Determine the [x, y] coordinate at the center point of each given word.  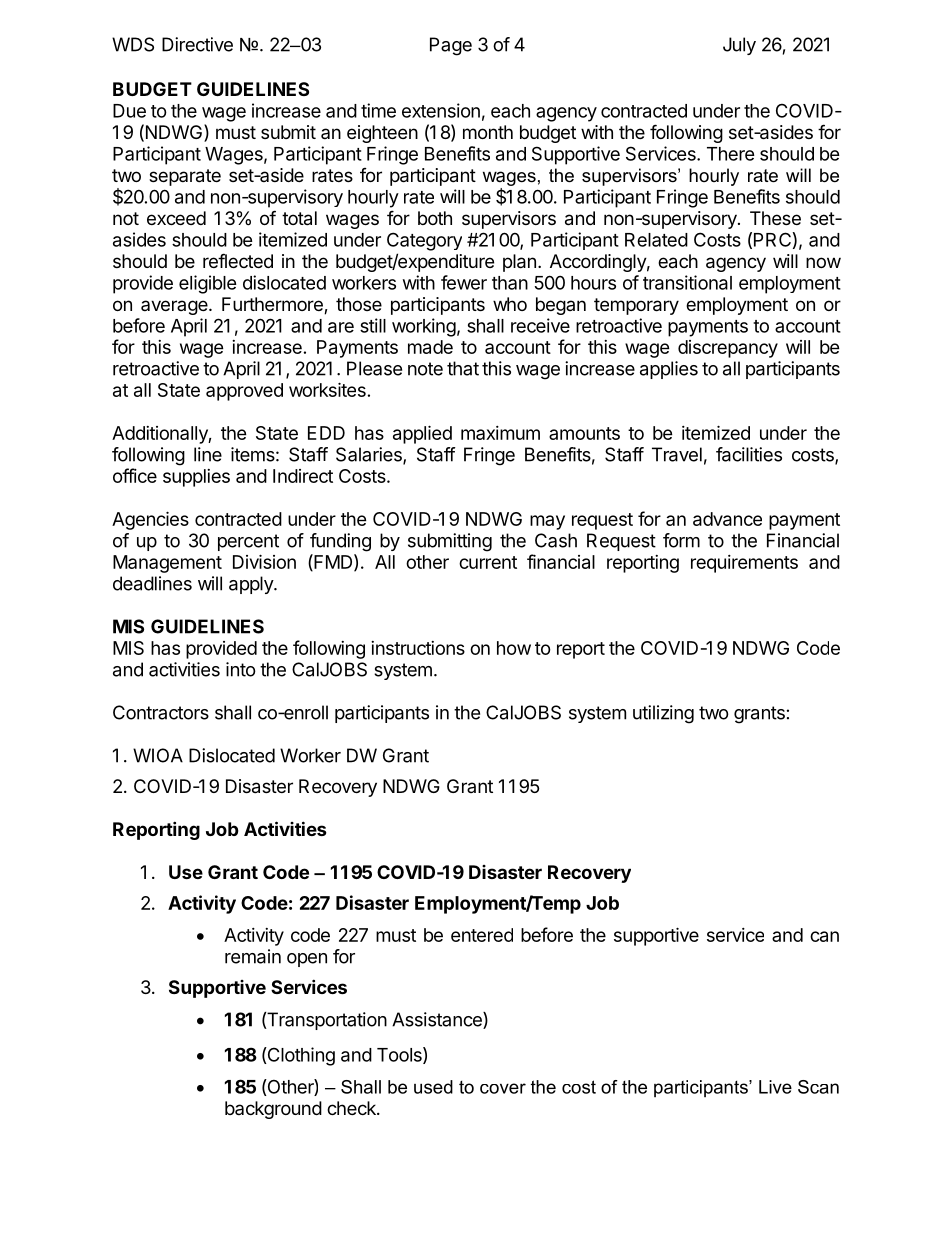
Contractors [161, 712]
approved [244, 392]
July [739, 46]
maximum [500, 433]
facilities [749, 454]
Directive [197, 44]
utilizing [663, 714]
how [514, 648]
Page [451, 46]
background [273, 1110]
